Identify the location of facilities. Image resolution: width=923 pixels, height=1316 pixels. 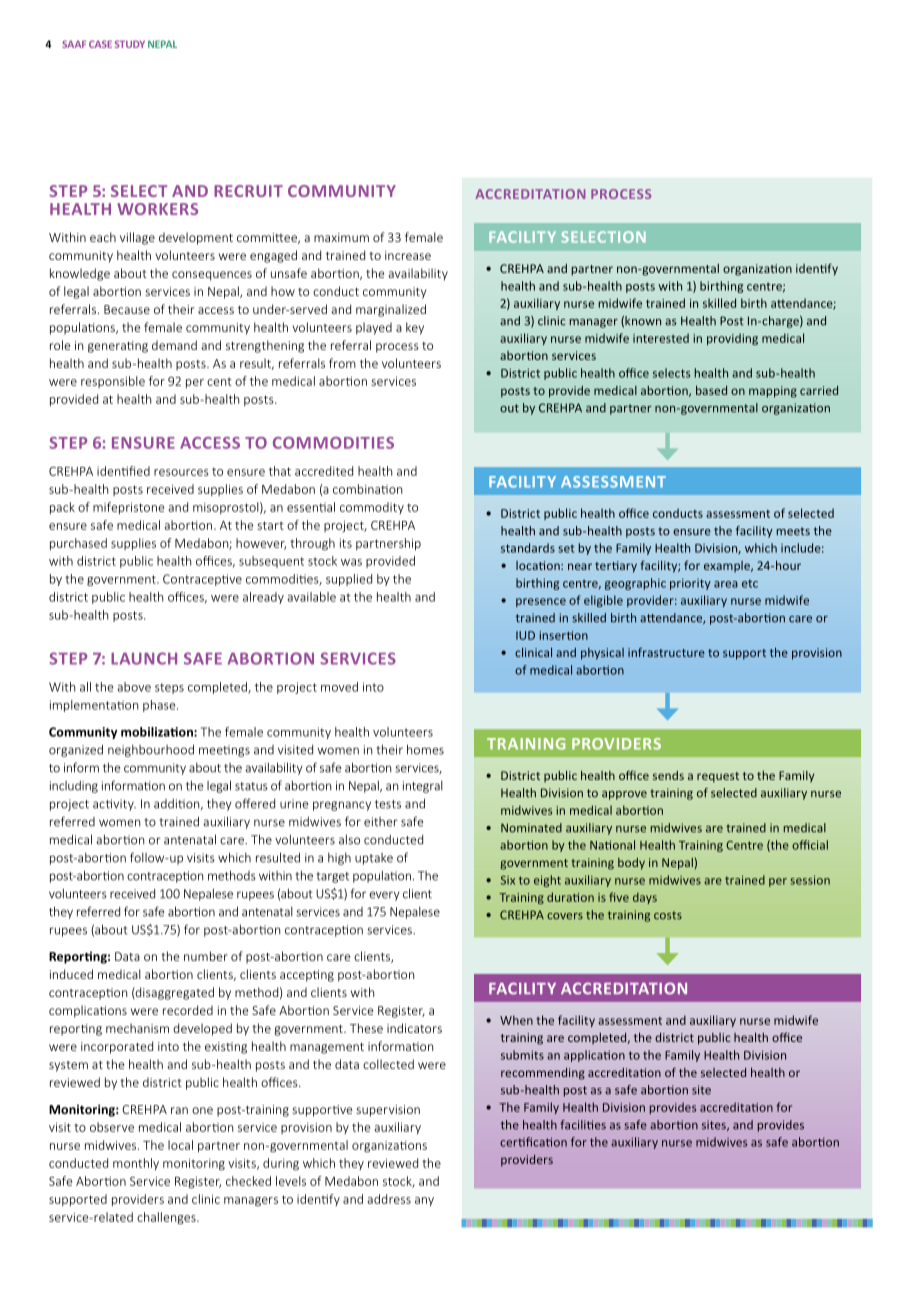
(583, 1125).
